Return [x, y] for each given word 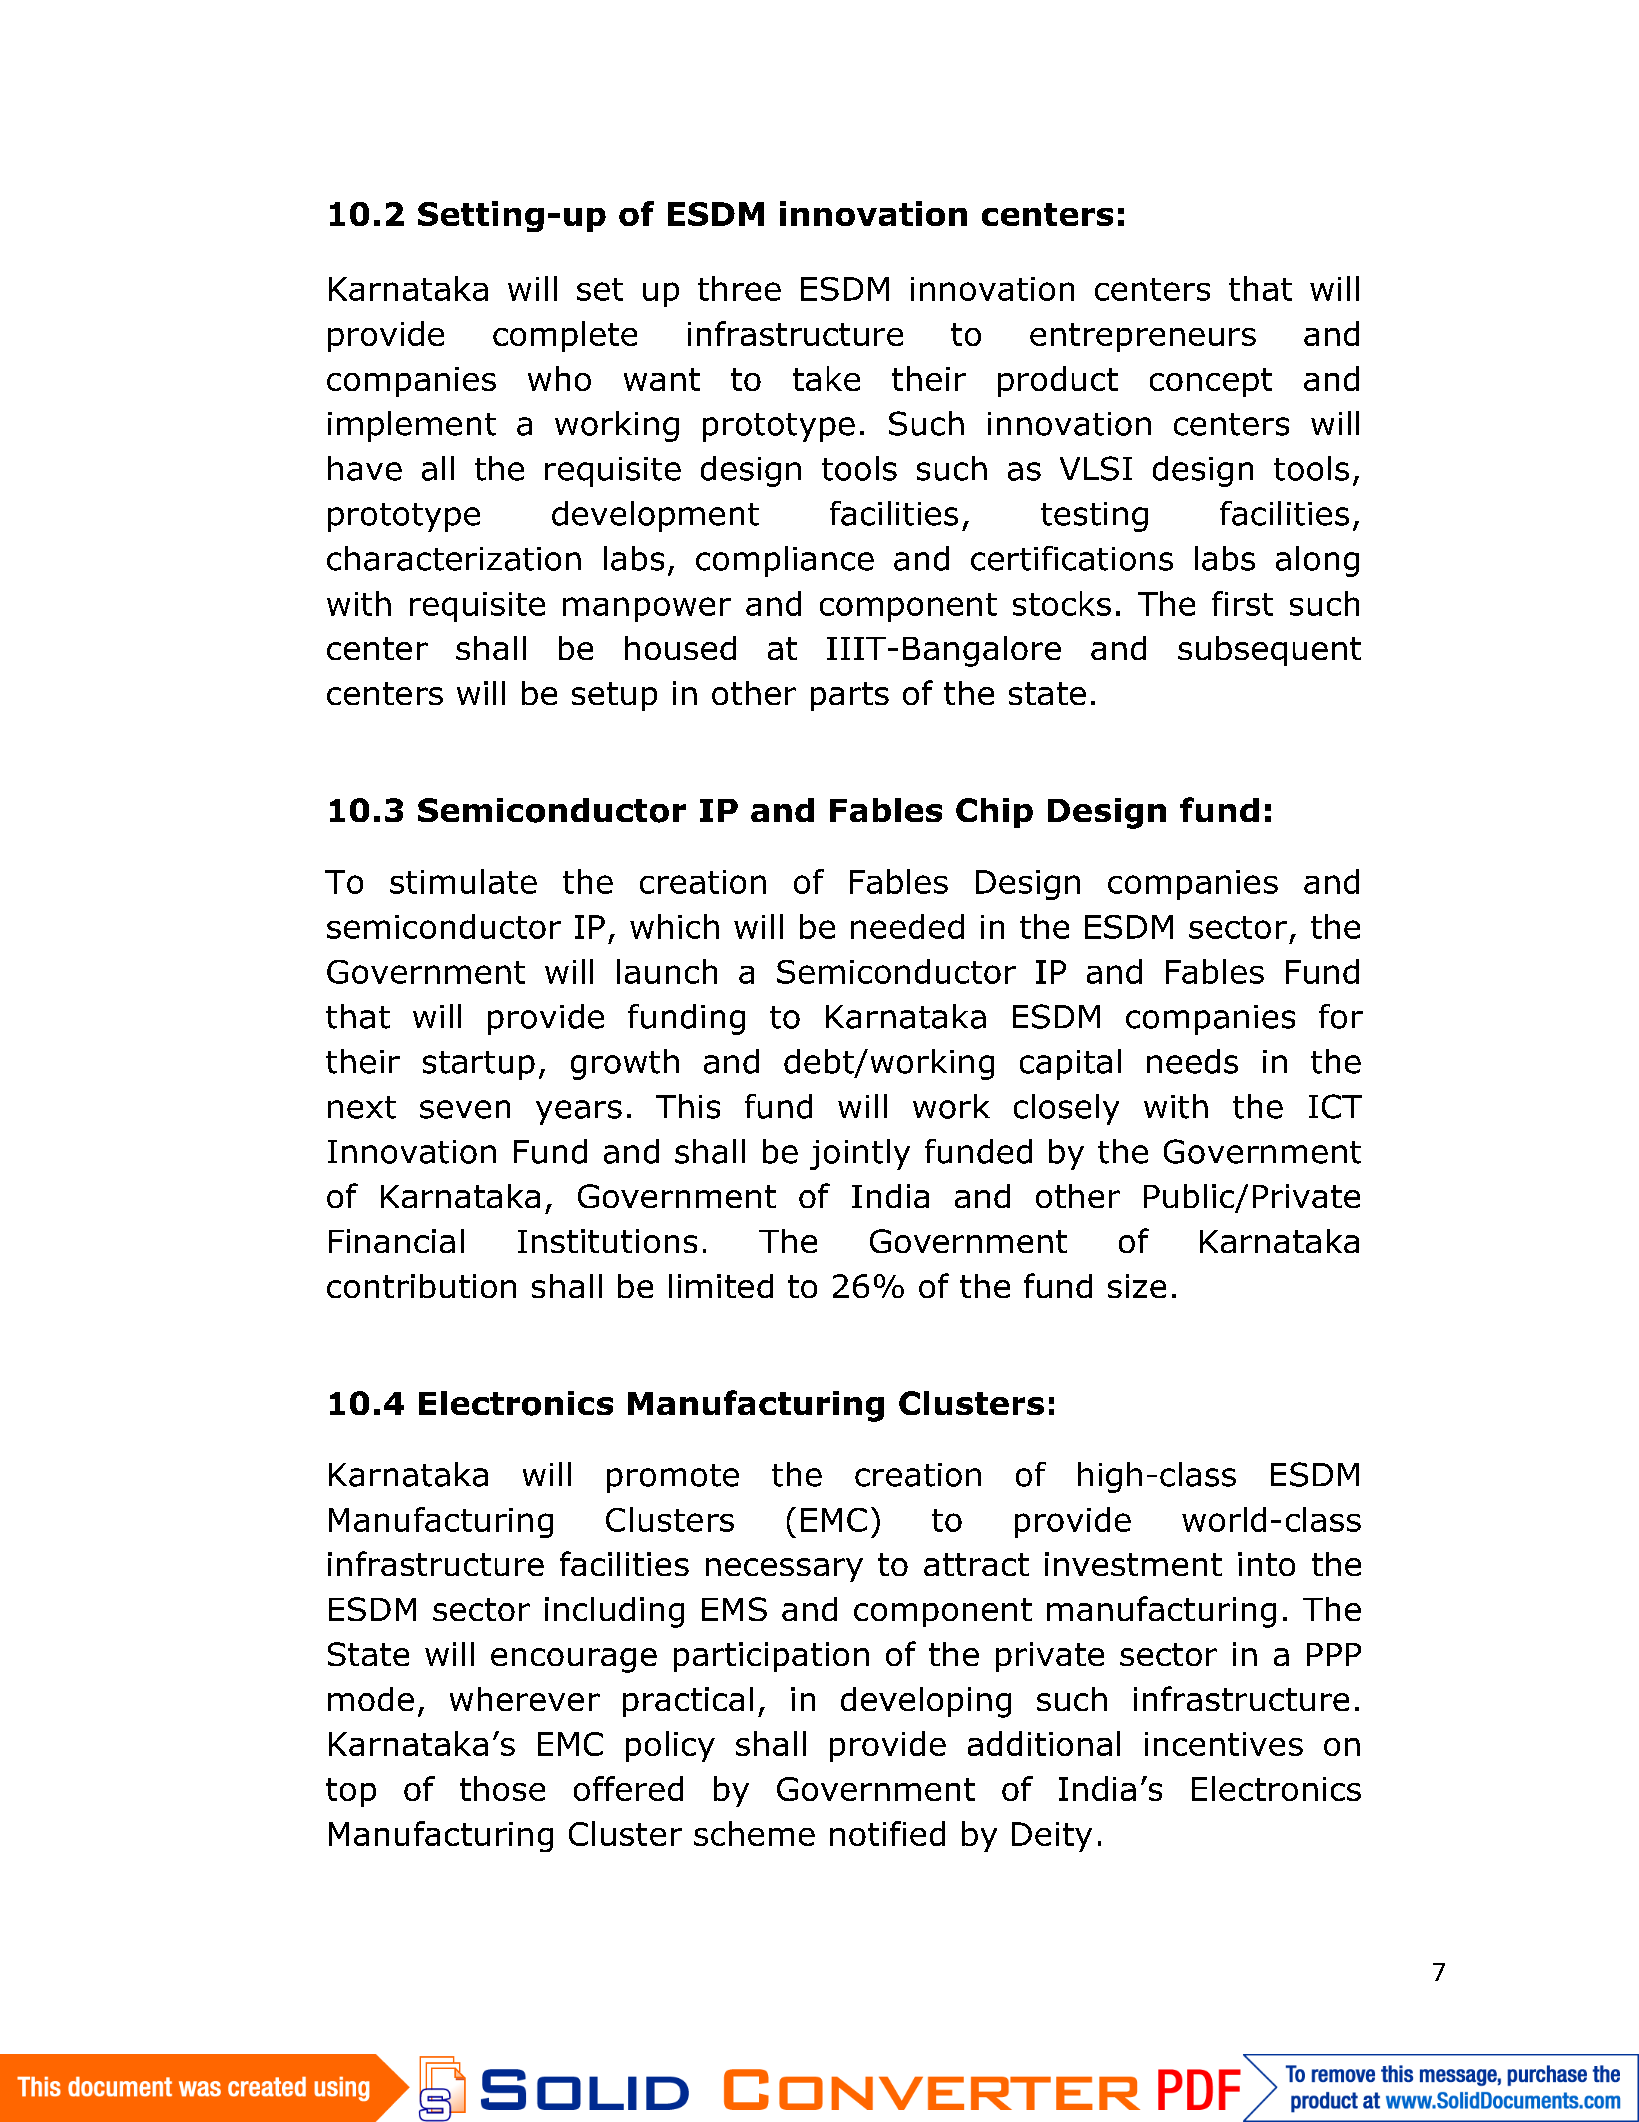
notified [887, 1833]
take [826, 378]
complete [565, 336]
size [1137, 1286]
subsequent [1269, 651]
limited [721, 1286]
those [502, 1788]
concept [1211, 382]
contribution [421, 1286]
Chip [994, 813]
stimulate [463, 881]
